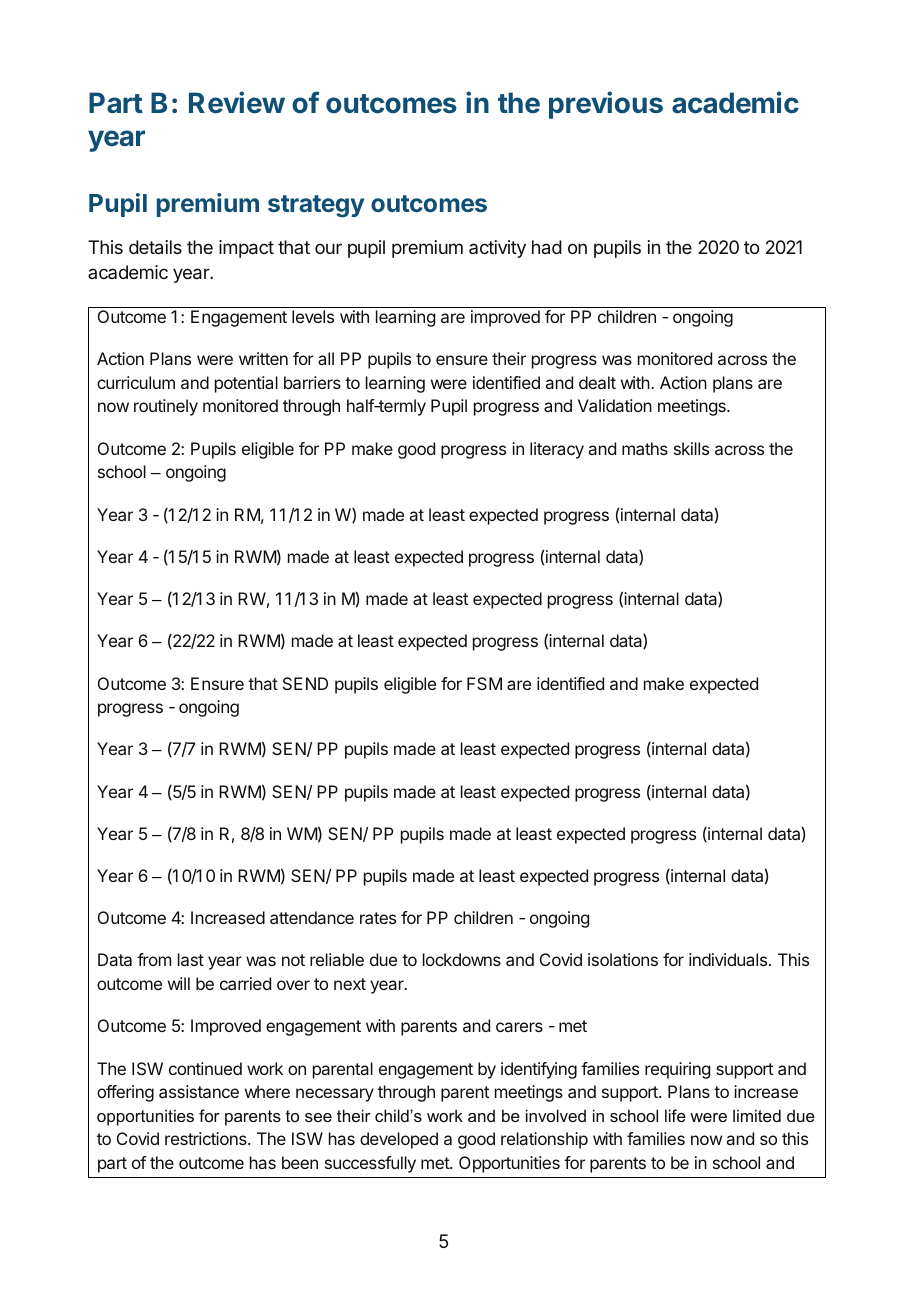 This page has height=1308, width=924. Describe the element at coordinates (497, 249) in the page. I see `activity` at that location.
